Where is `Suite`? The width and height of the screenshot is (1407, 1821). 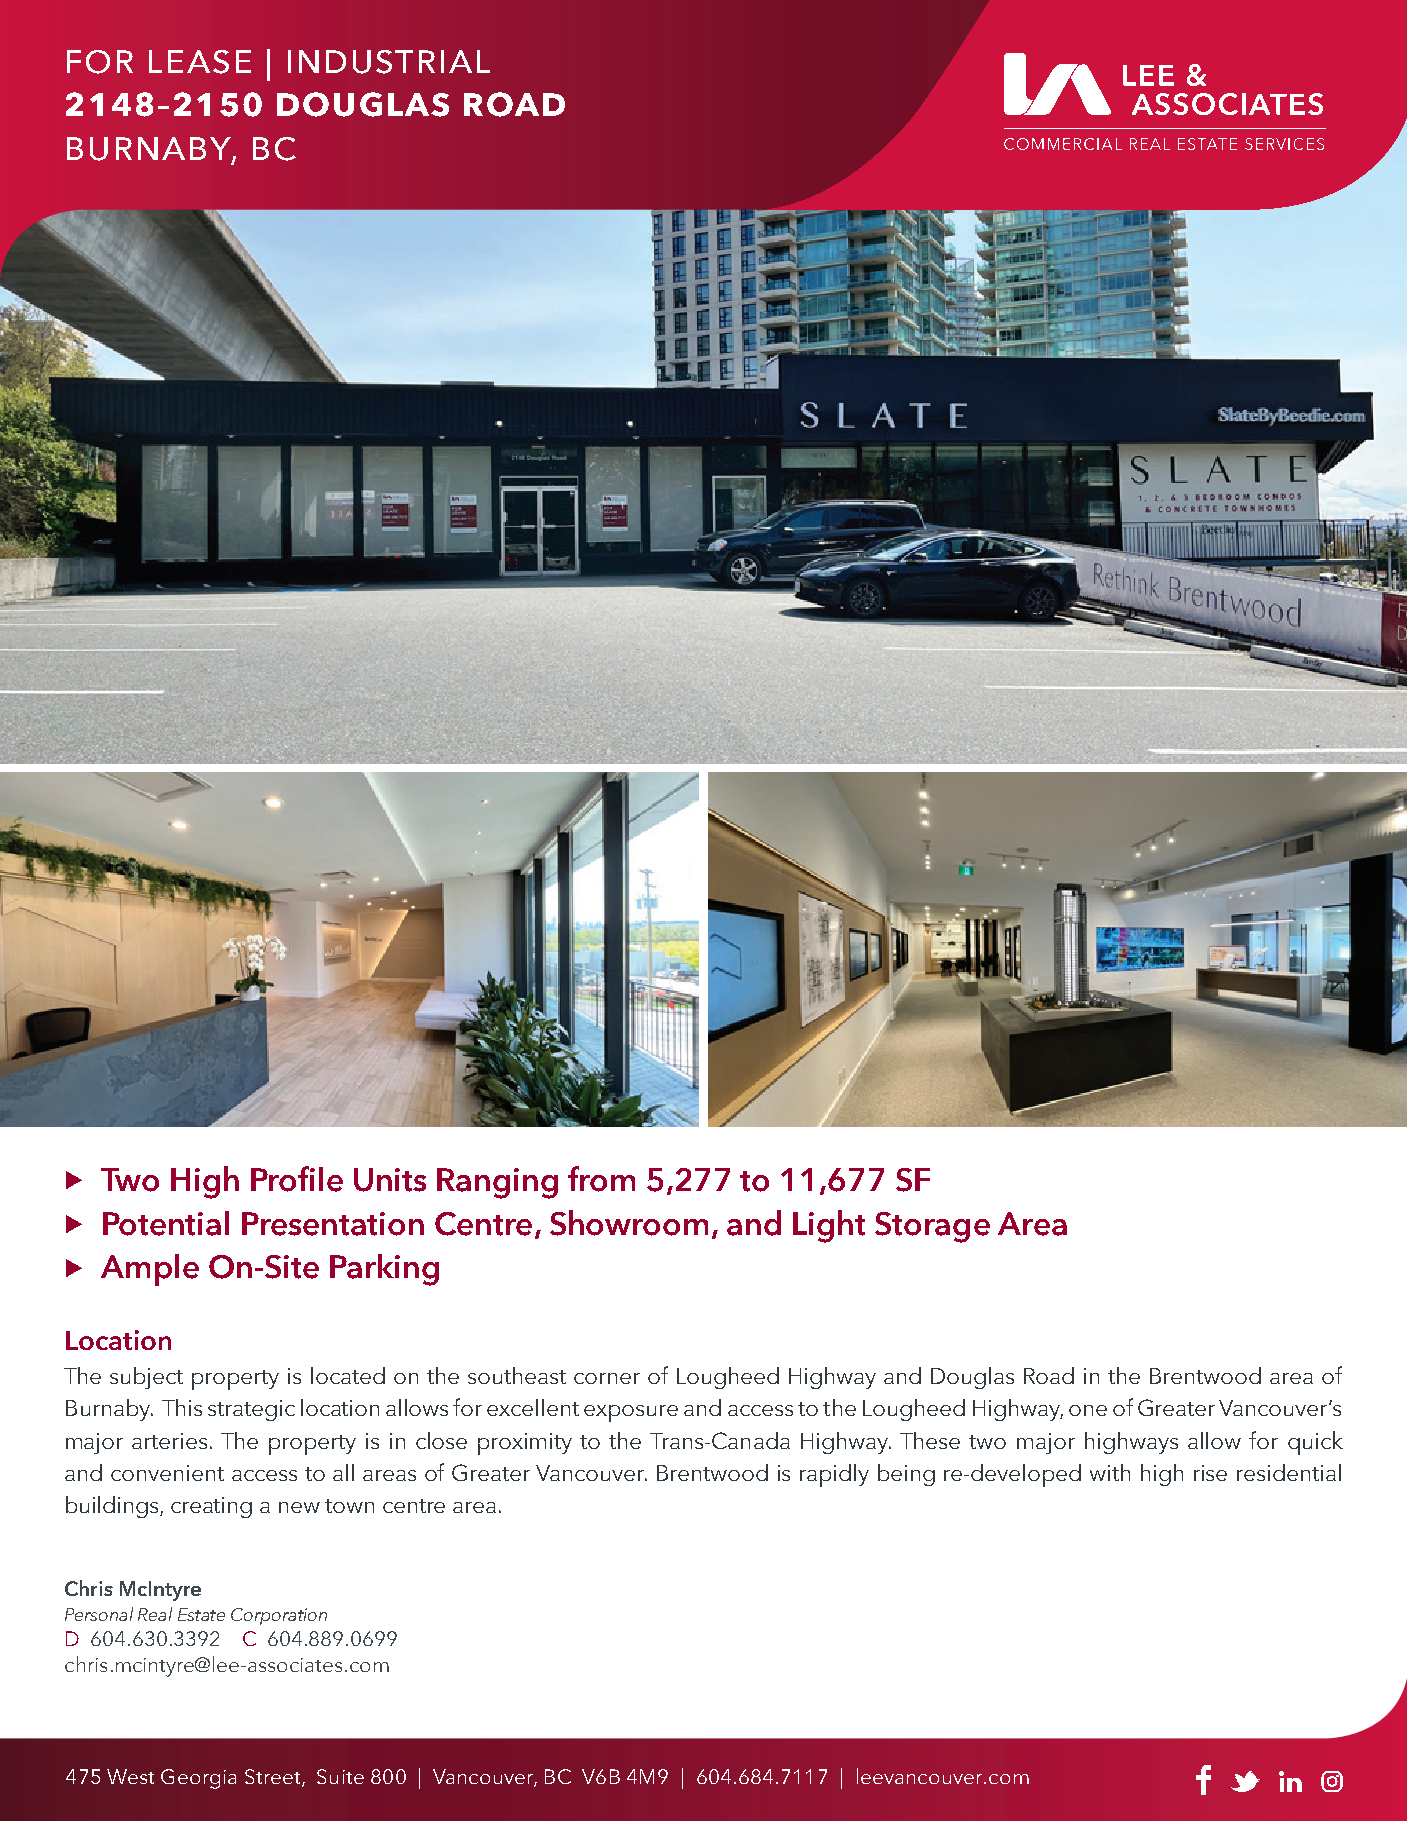
Suite is located at coordinates (340, 1776).
